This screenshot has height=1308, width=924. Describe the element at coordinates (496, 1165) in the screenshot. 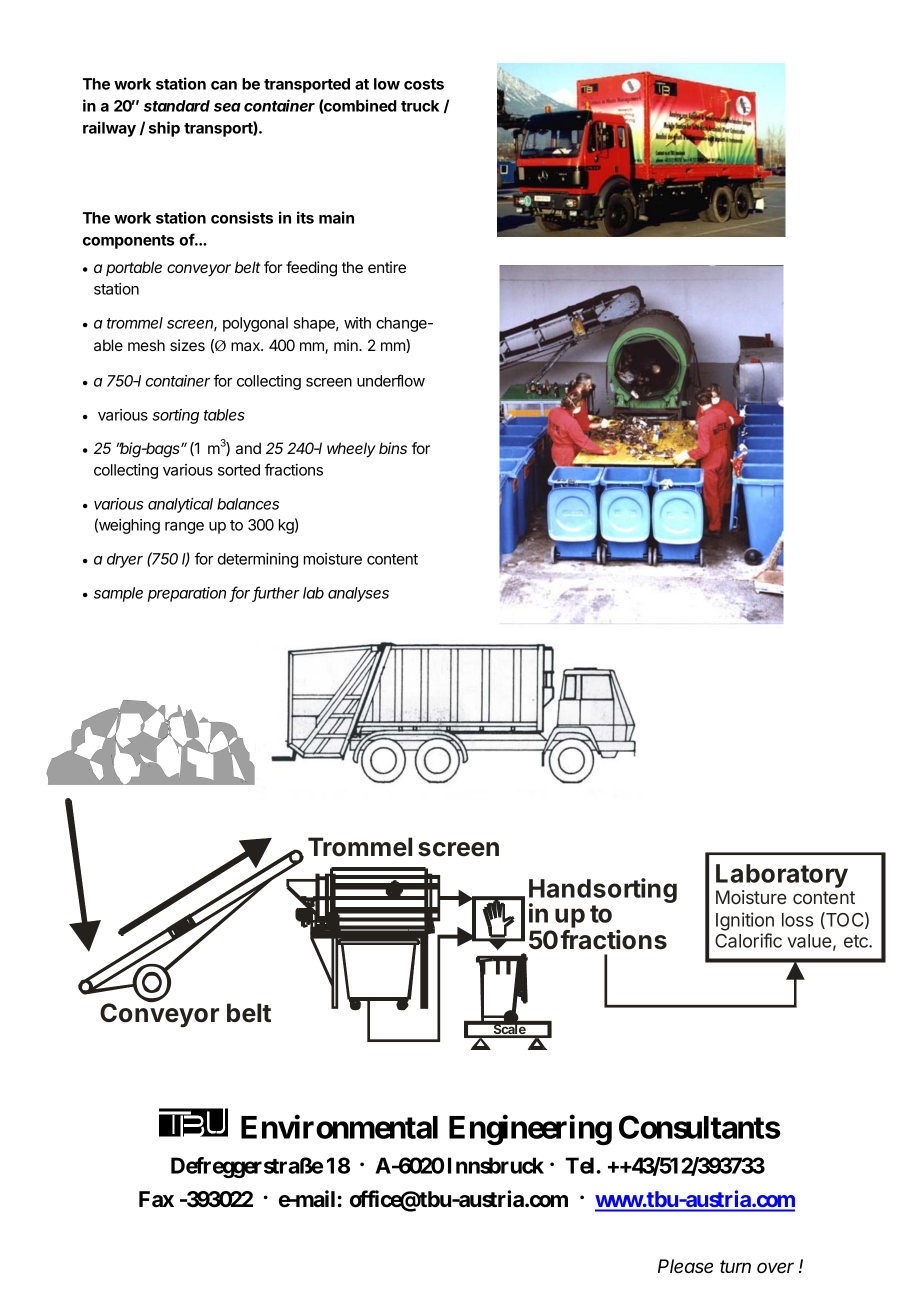

I see `Innsbruck` at that location.
